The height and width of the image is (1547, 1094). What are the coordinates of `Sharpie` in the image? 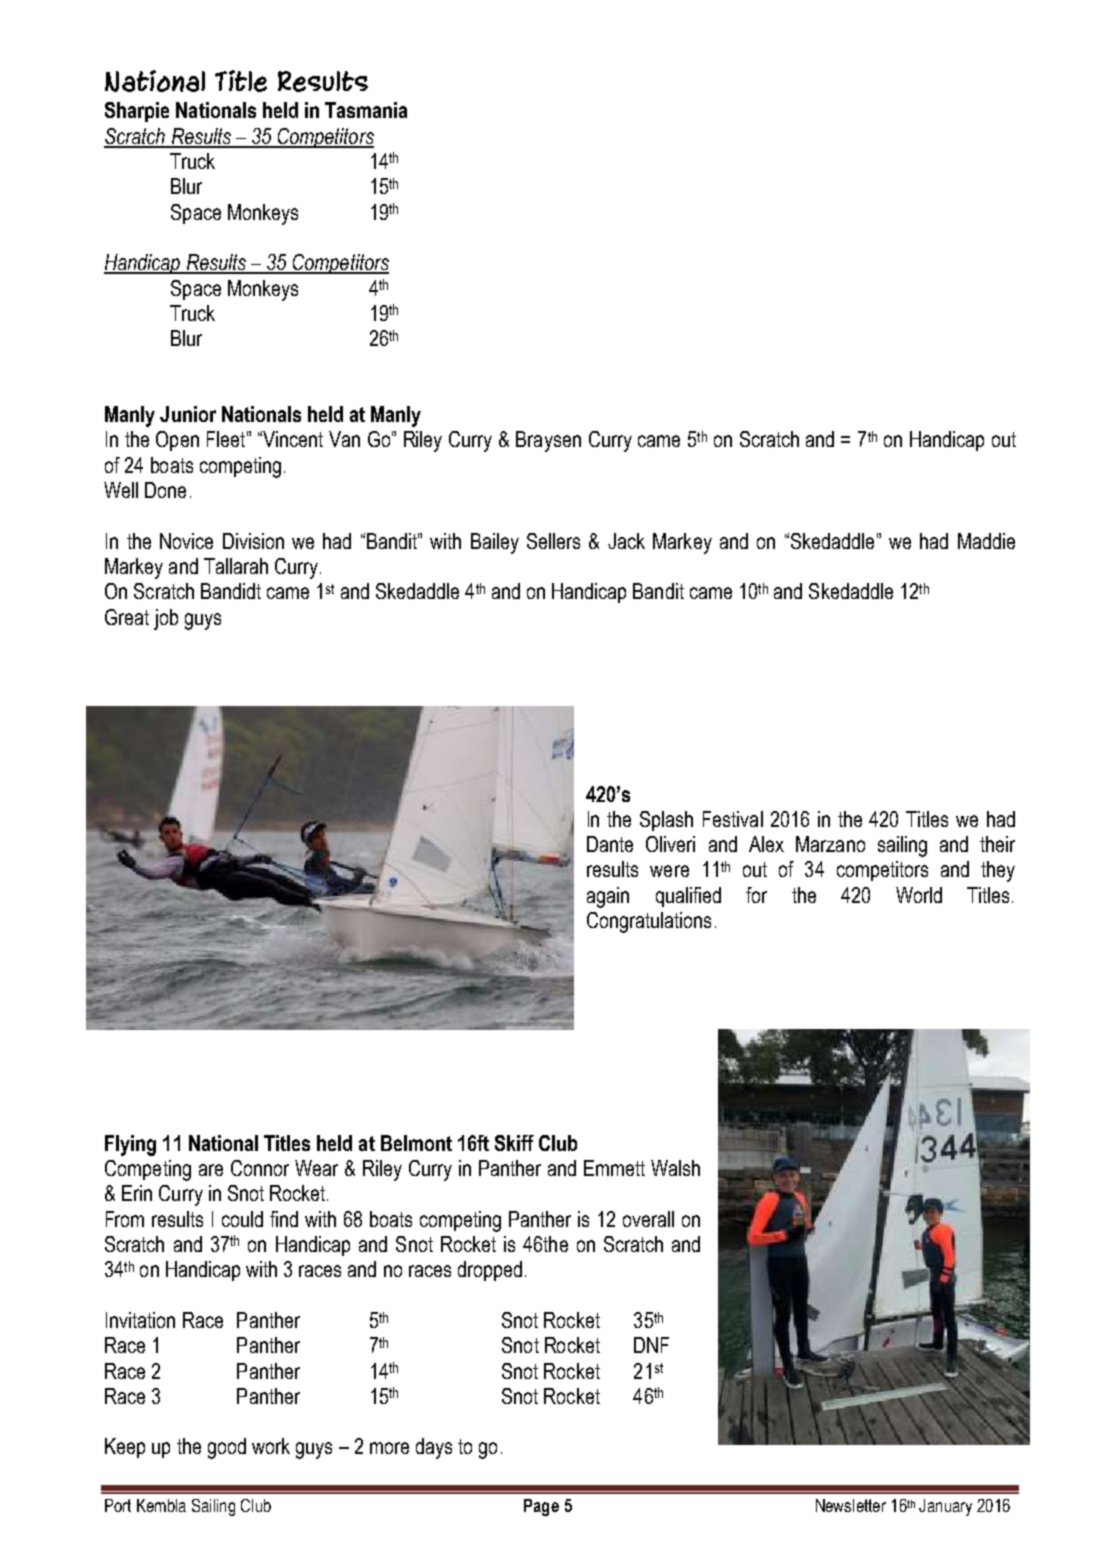 It's located at (137, 112).
